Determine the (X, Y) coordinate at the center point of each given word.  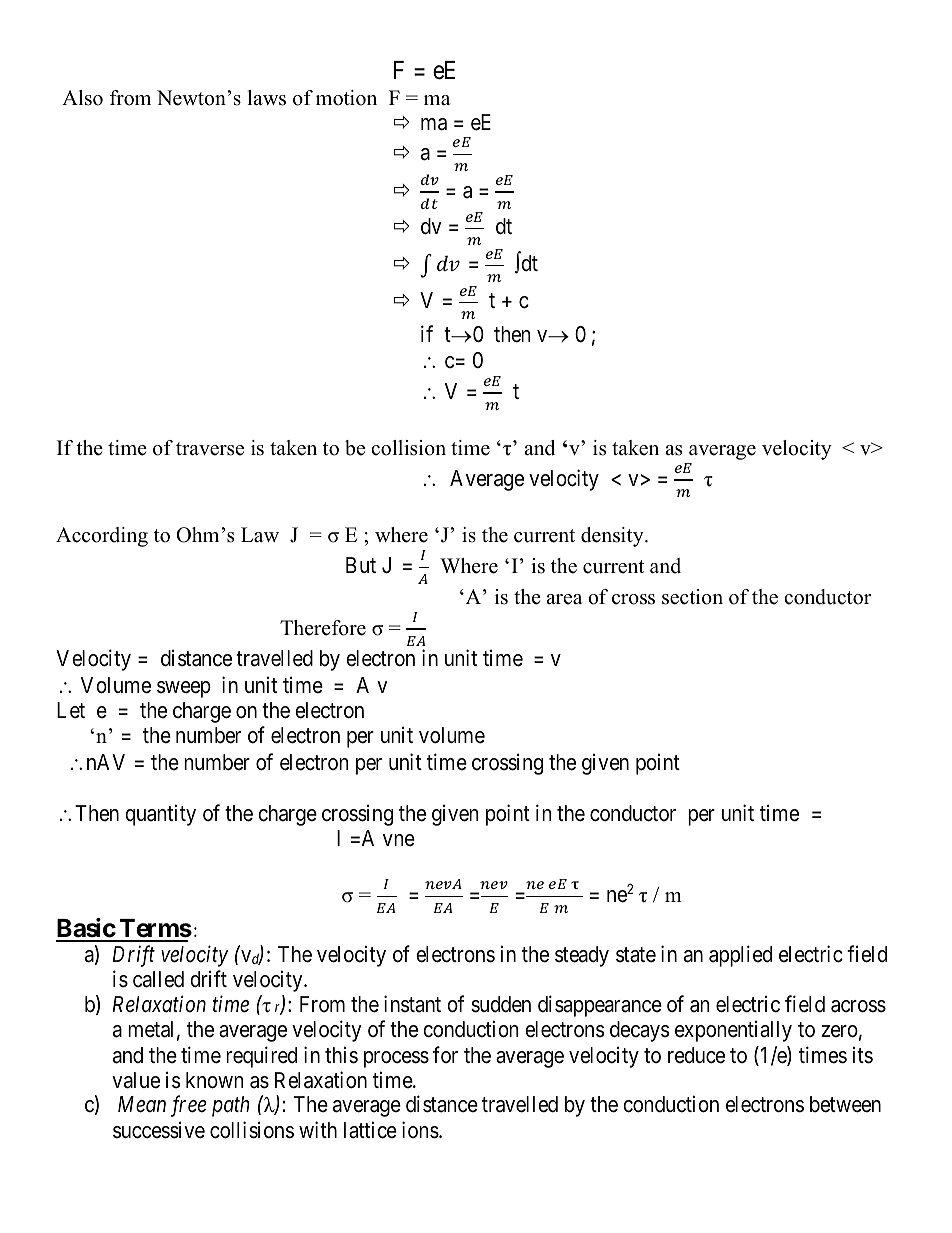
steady (582, 956)
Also (82, 98)
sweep (184, 689)
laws (266, 98)
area (564, 599)
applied (740, 956)
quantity (160, 815)
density (613, 537)
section (692, 597)
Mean (142, 1104)
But (361, 565)
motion (346, 98)
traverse (210, 449)
